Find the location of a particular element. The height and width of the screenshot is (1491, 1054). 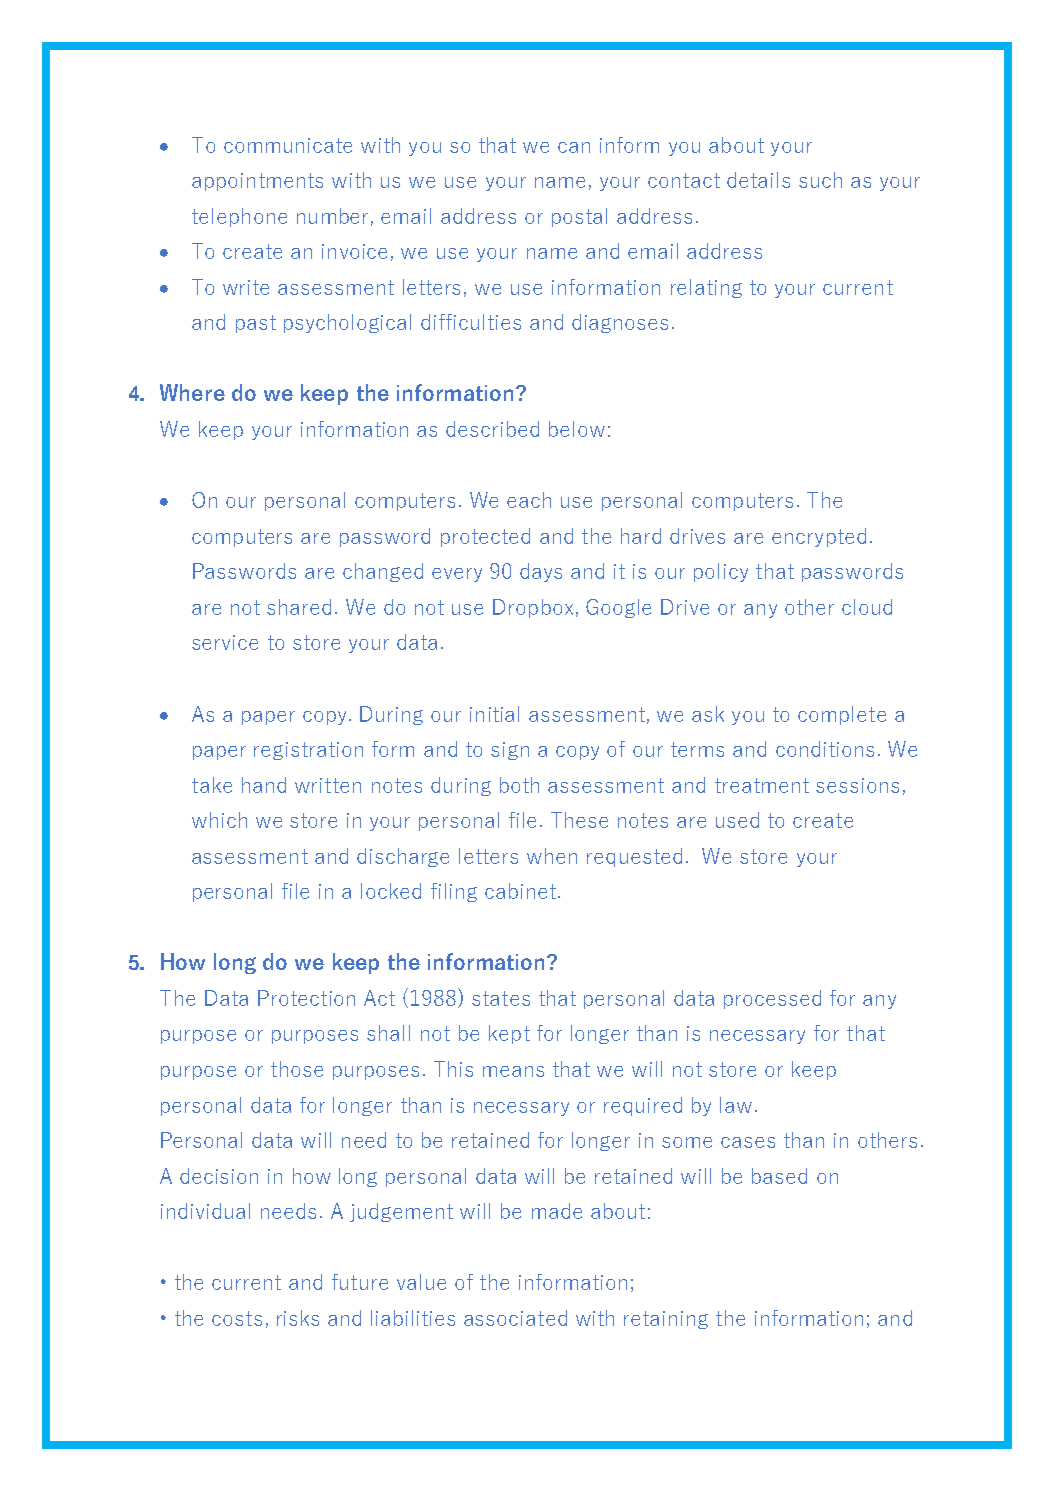

registration is located at coordinates (308, 751).
